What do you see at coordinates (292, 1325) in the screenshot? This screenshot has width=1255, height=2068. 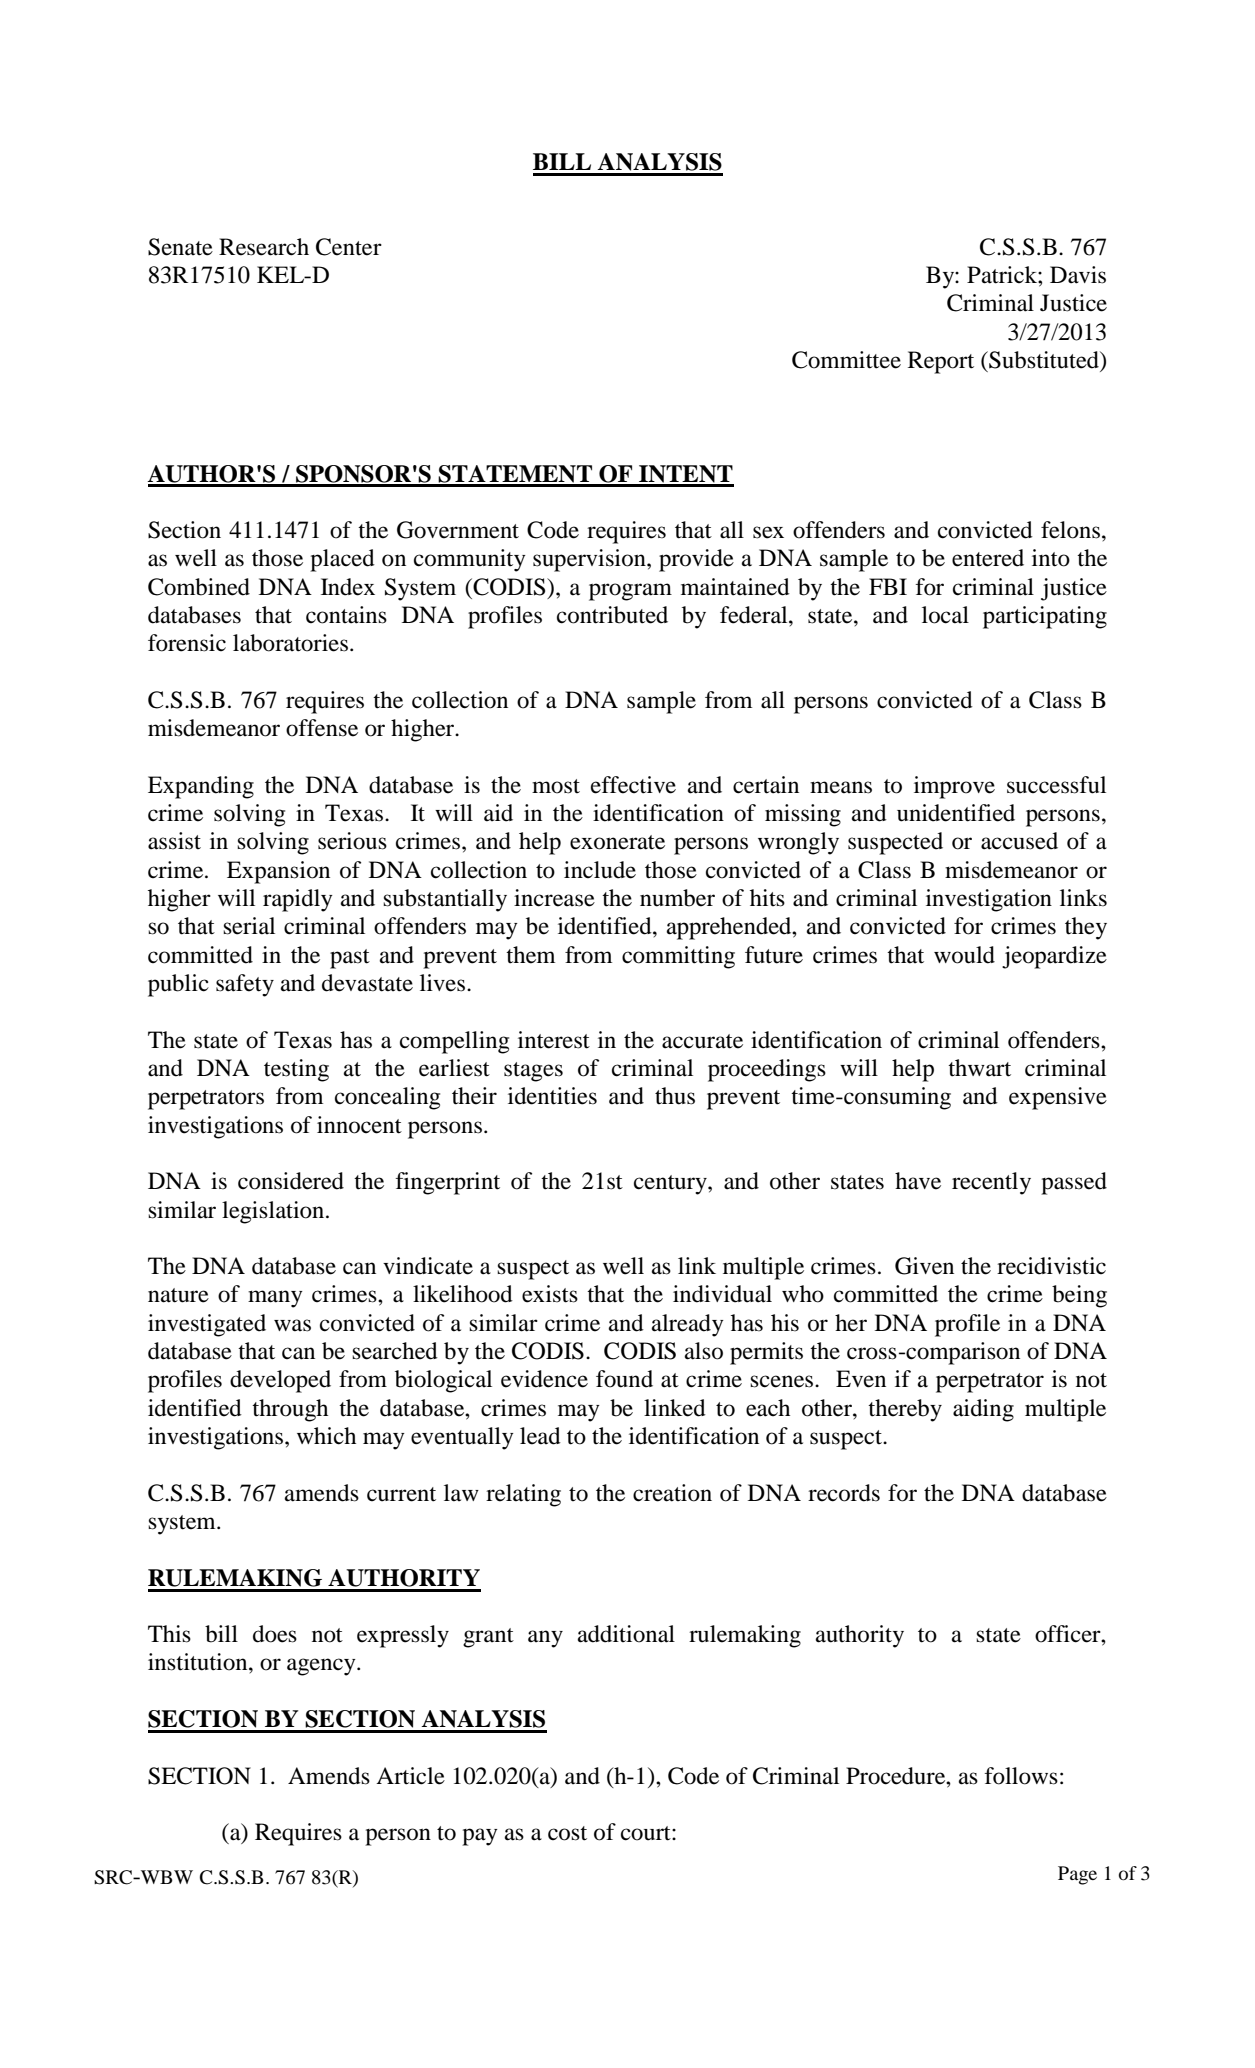 I see `was` at bounding box center [292, 1325].
